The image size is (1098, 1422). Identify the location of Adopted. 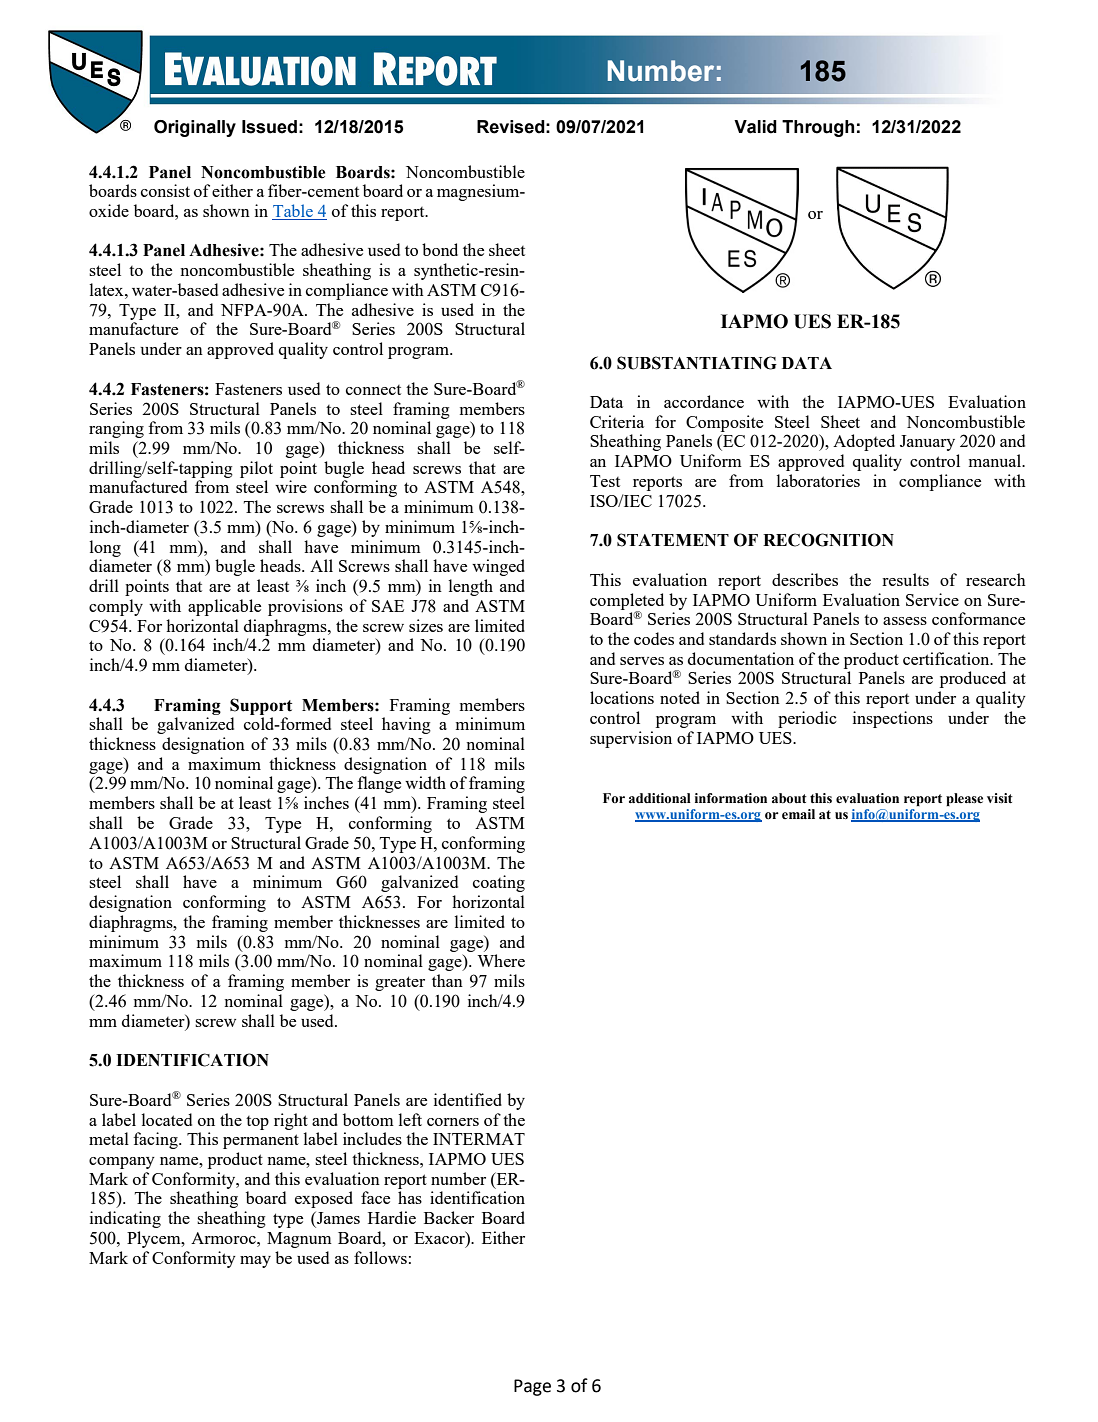
(864, 442).
